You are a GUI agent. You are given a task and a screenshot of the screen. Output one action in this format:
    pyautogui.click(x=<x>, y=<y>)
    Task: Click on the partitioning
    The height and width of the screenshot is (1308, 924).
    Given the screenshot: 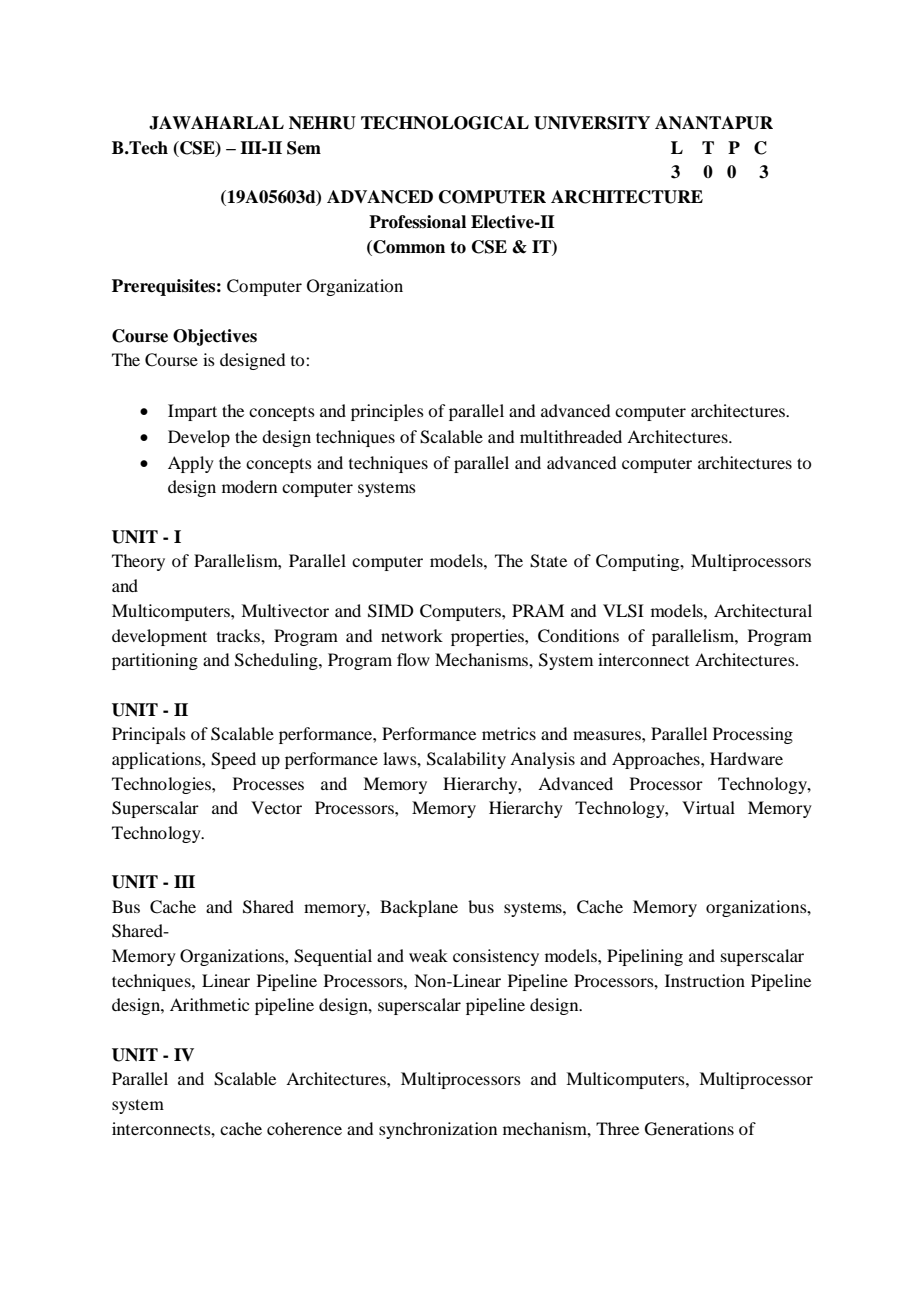 What is the action you would take?
    pyautogui.click(x=155, y=661)
